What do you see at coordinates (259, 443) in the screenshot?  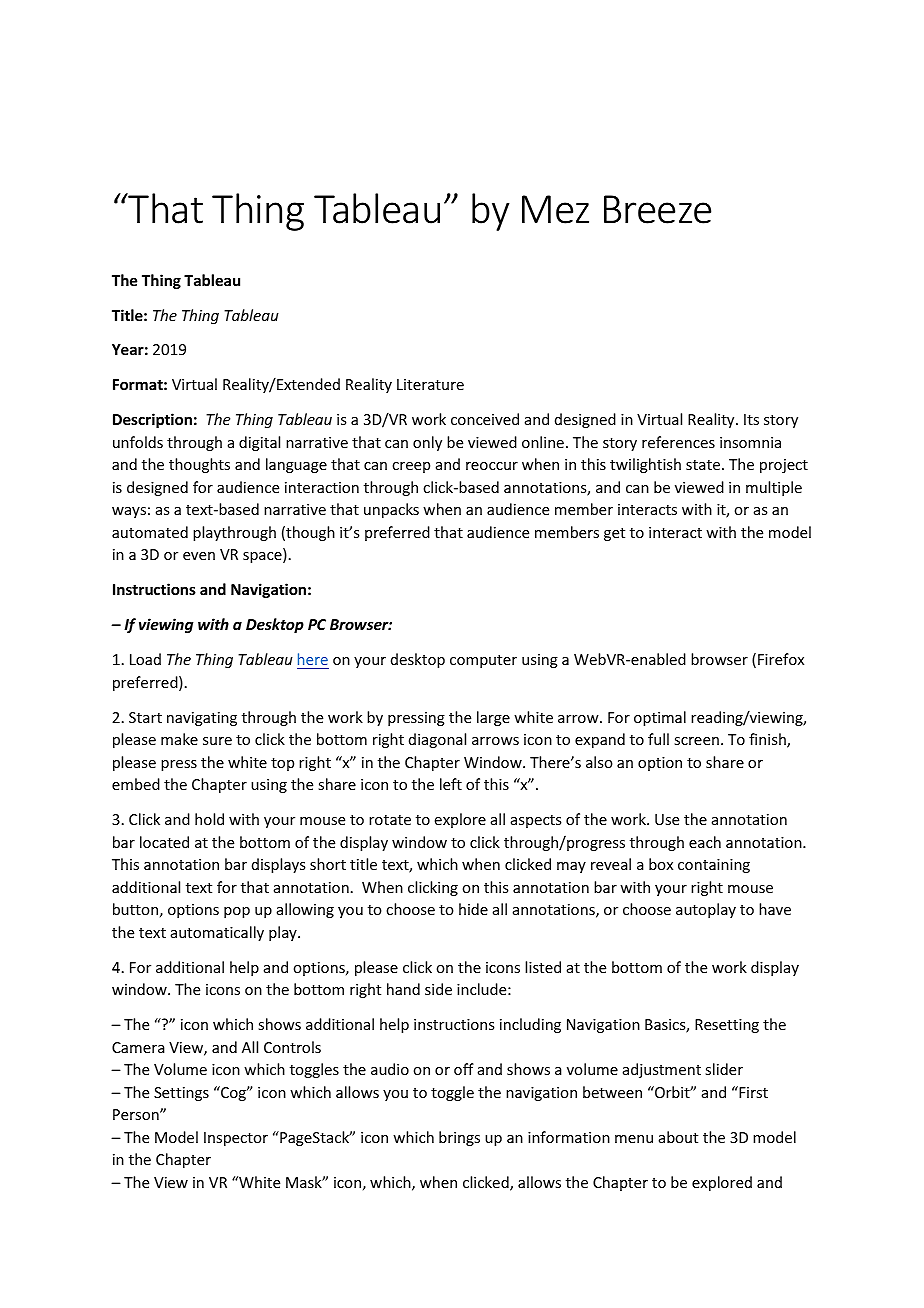 I see `digital` at bounding box center [259, 443].
